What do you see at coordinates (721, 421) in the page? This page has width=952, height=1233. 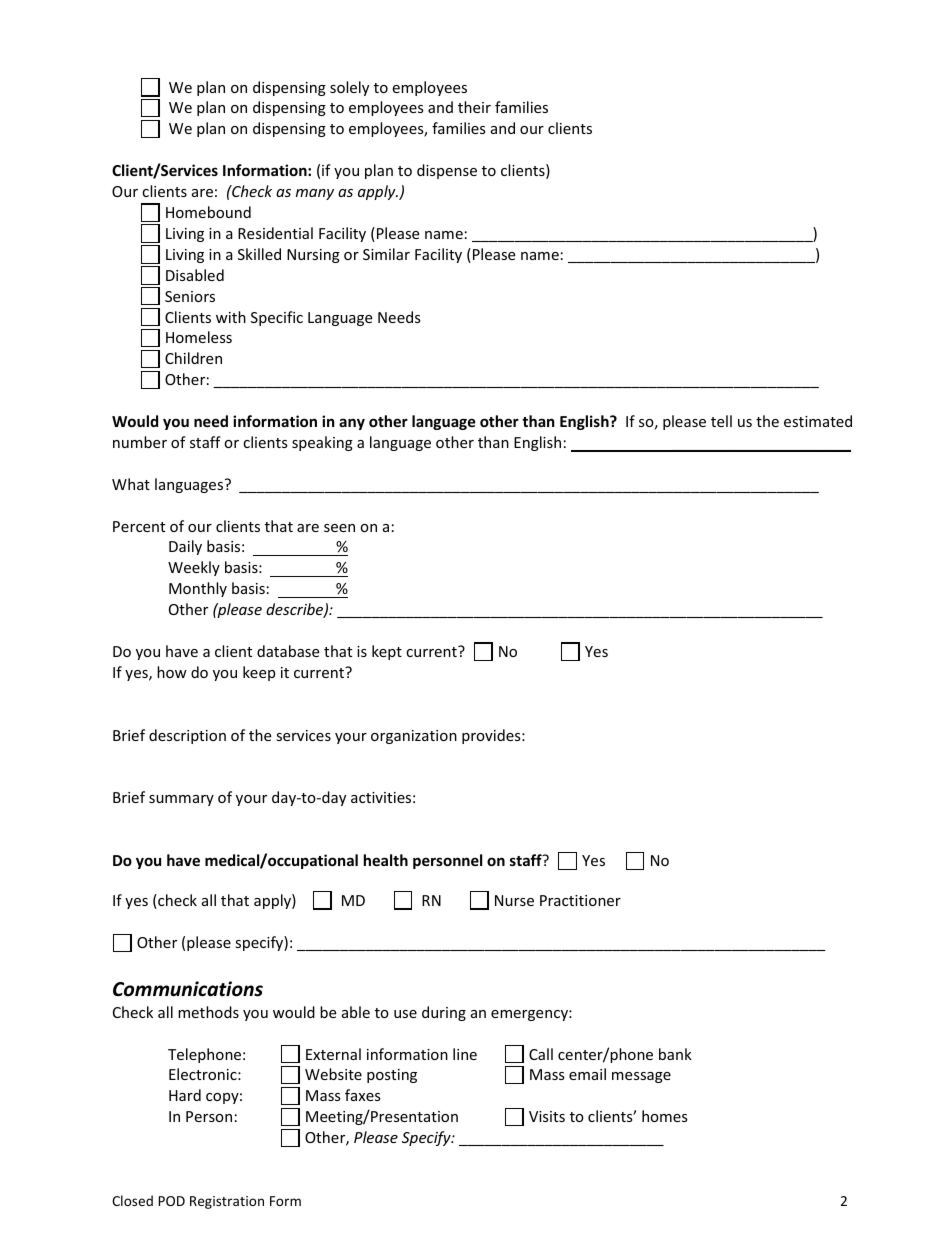 I see `tell` at bounding box center [721, 421].
